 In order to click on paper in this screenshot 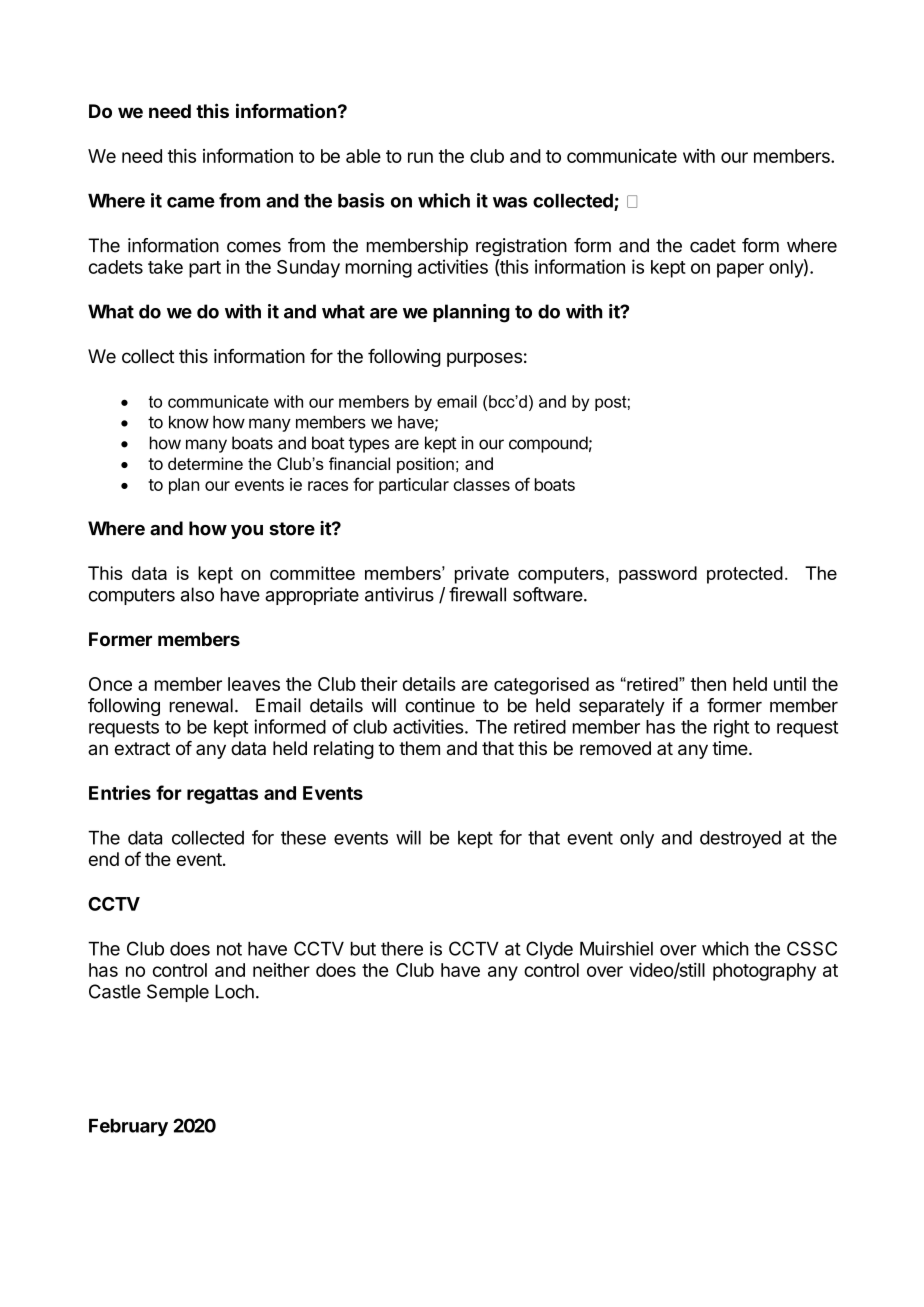, I will do `click(740, 270)`.
